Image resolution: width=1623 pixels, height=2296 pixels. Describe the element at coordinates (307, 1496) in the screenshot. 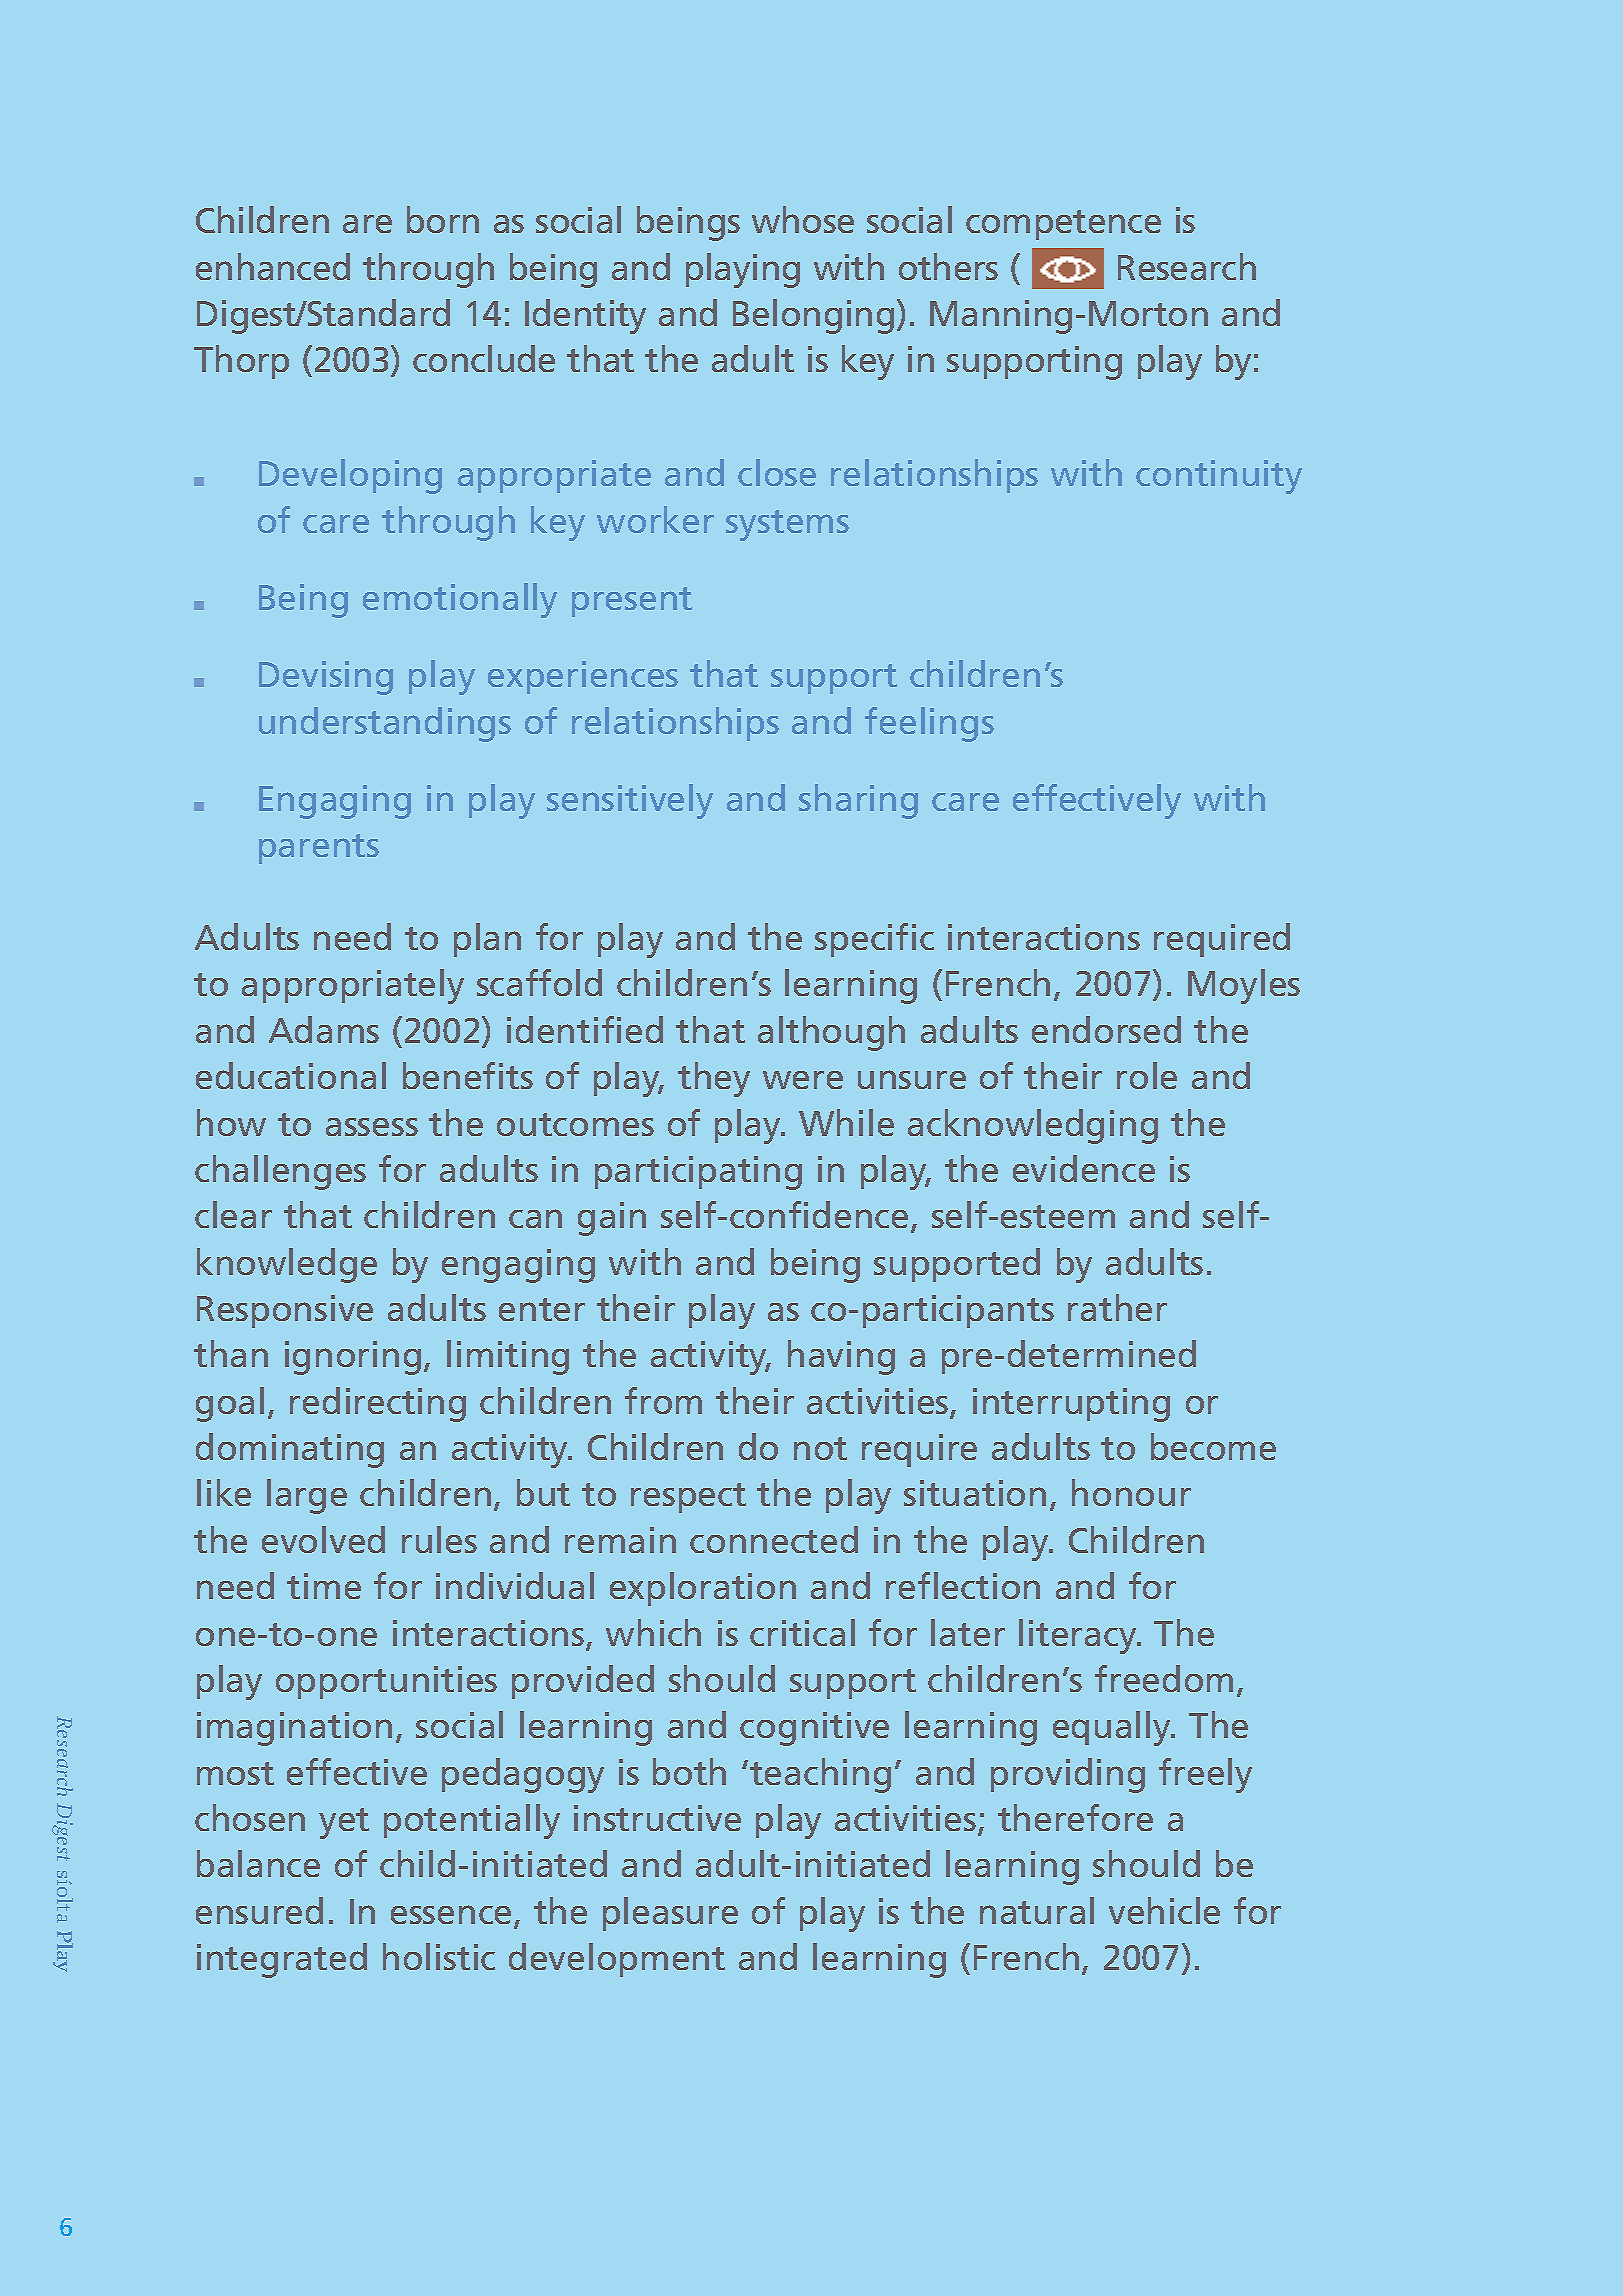

I see `large` at that location.
